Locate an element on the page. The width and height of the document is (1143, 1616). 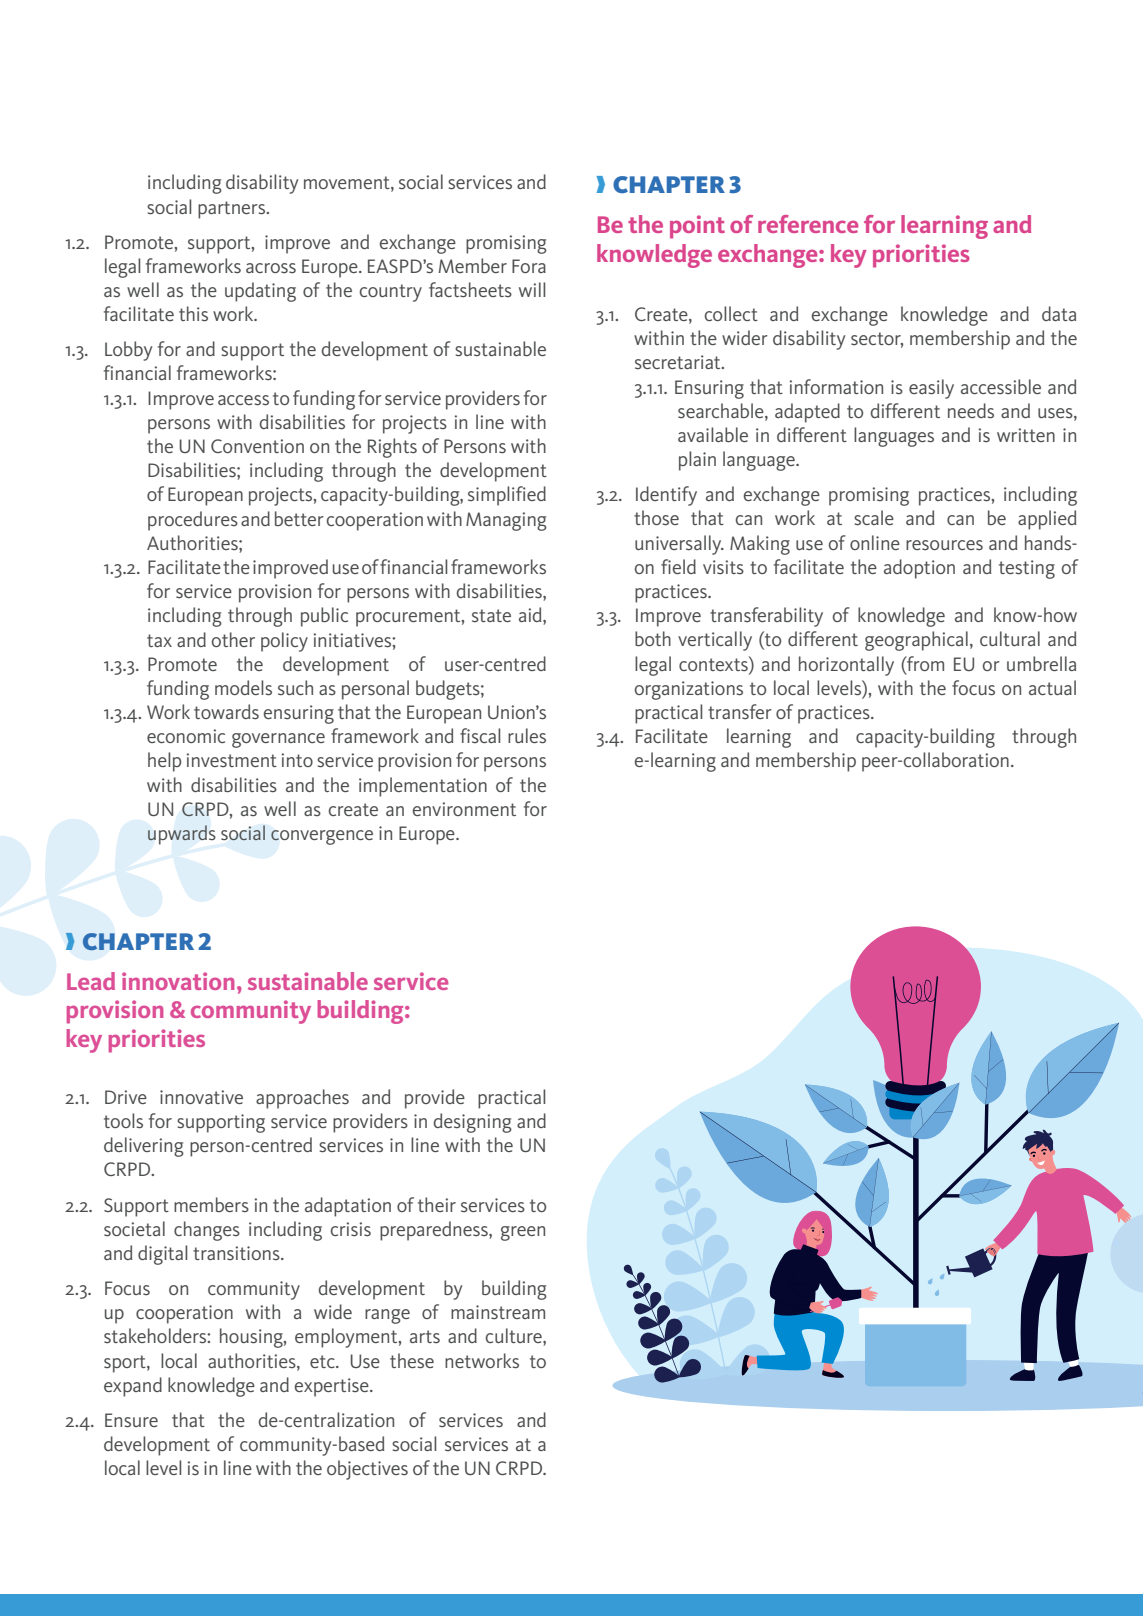
green is located at coordinates (523, 1233).
